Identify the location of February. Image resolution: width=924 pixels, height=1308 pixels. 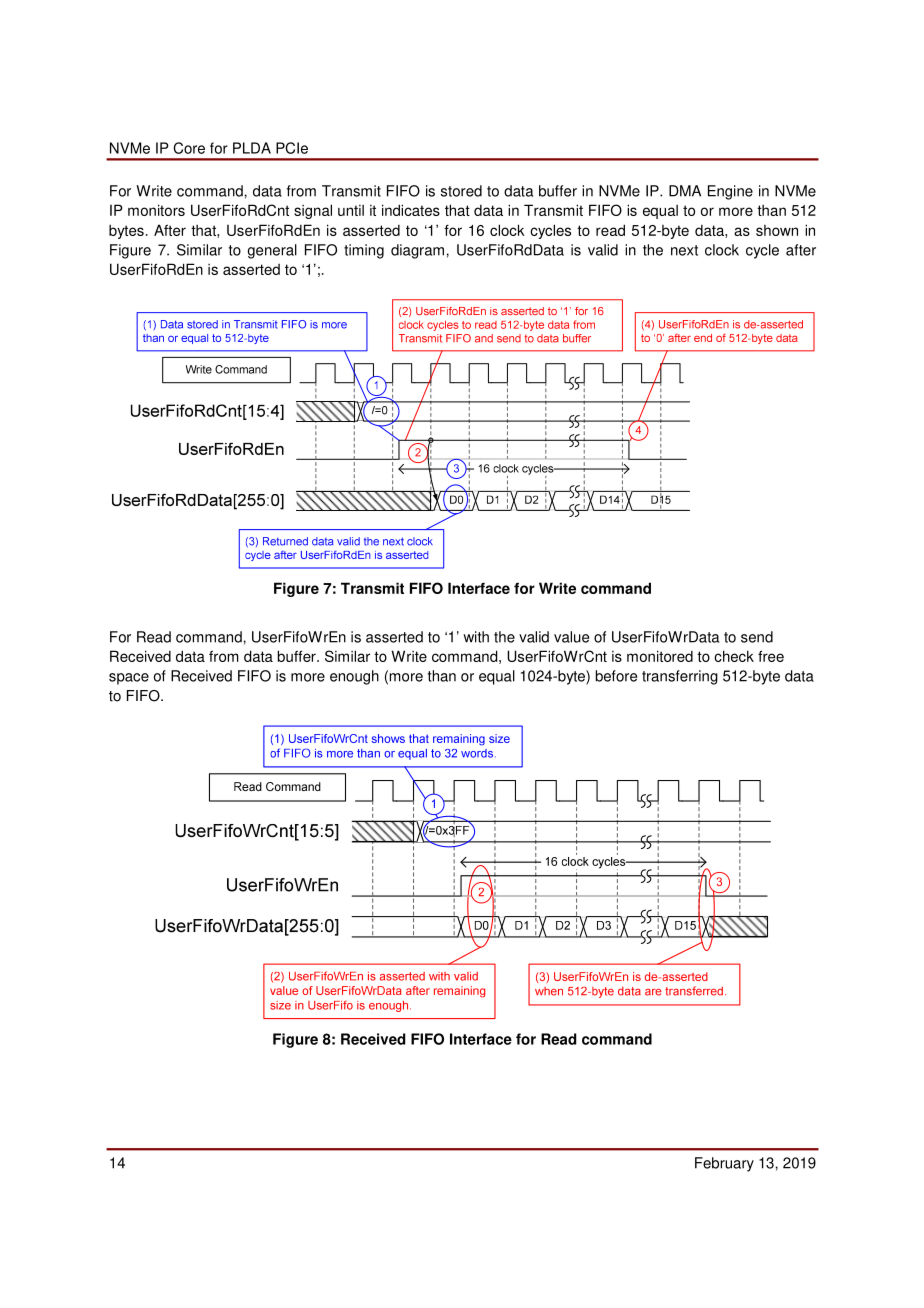
(724, 1164).
